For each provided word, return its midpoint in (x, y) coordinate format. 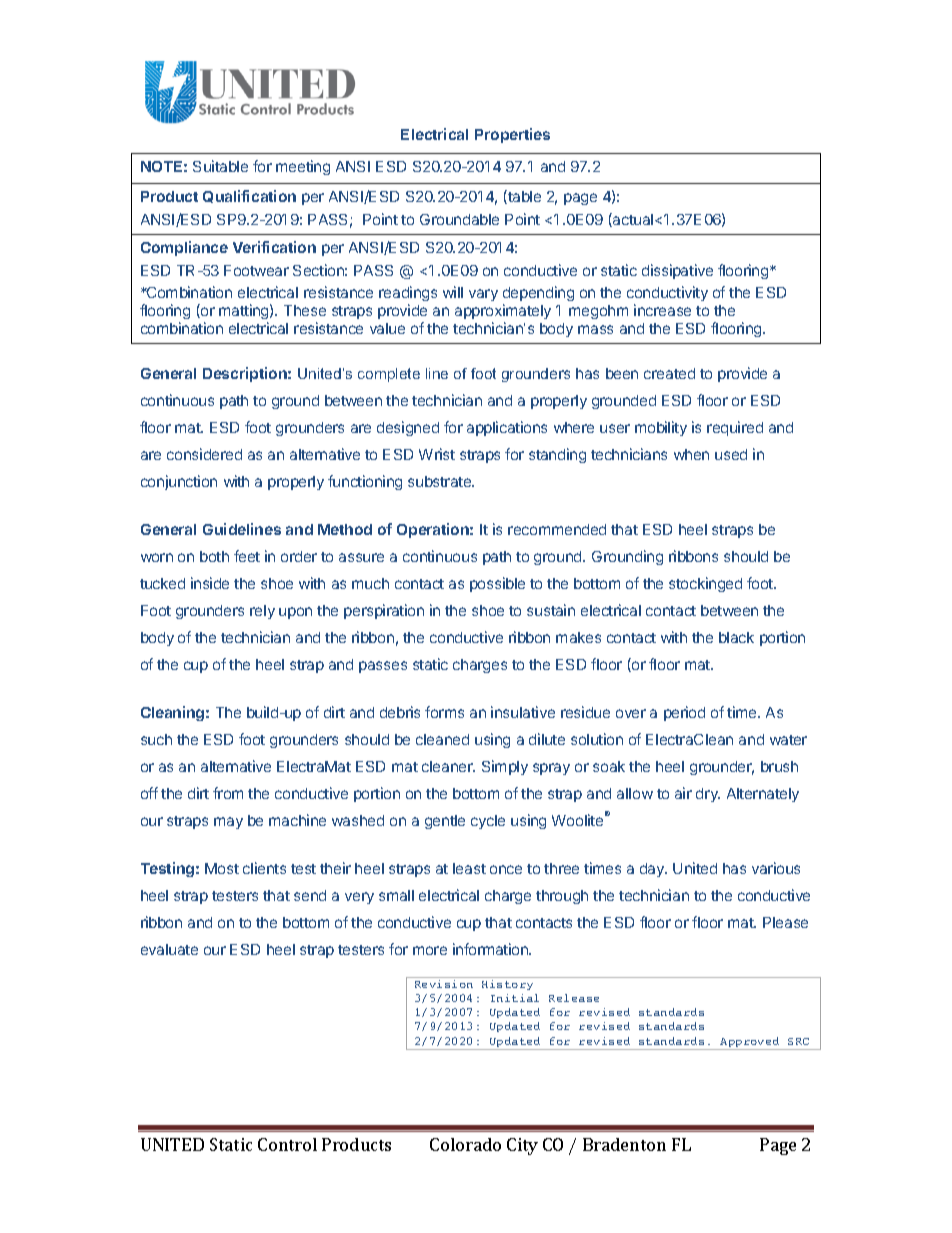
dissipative (677, 271)
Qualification (249, 196)
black (736, 637)
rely (262, 612)
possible (497, 584)
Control (287, 1144)
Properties (512, 135)
